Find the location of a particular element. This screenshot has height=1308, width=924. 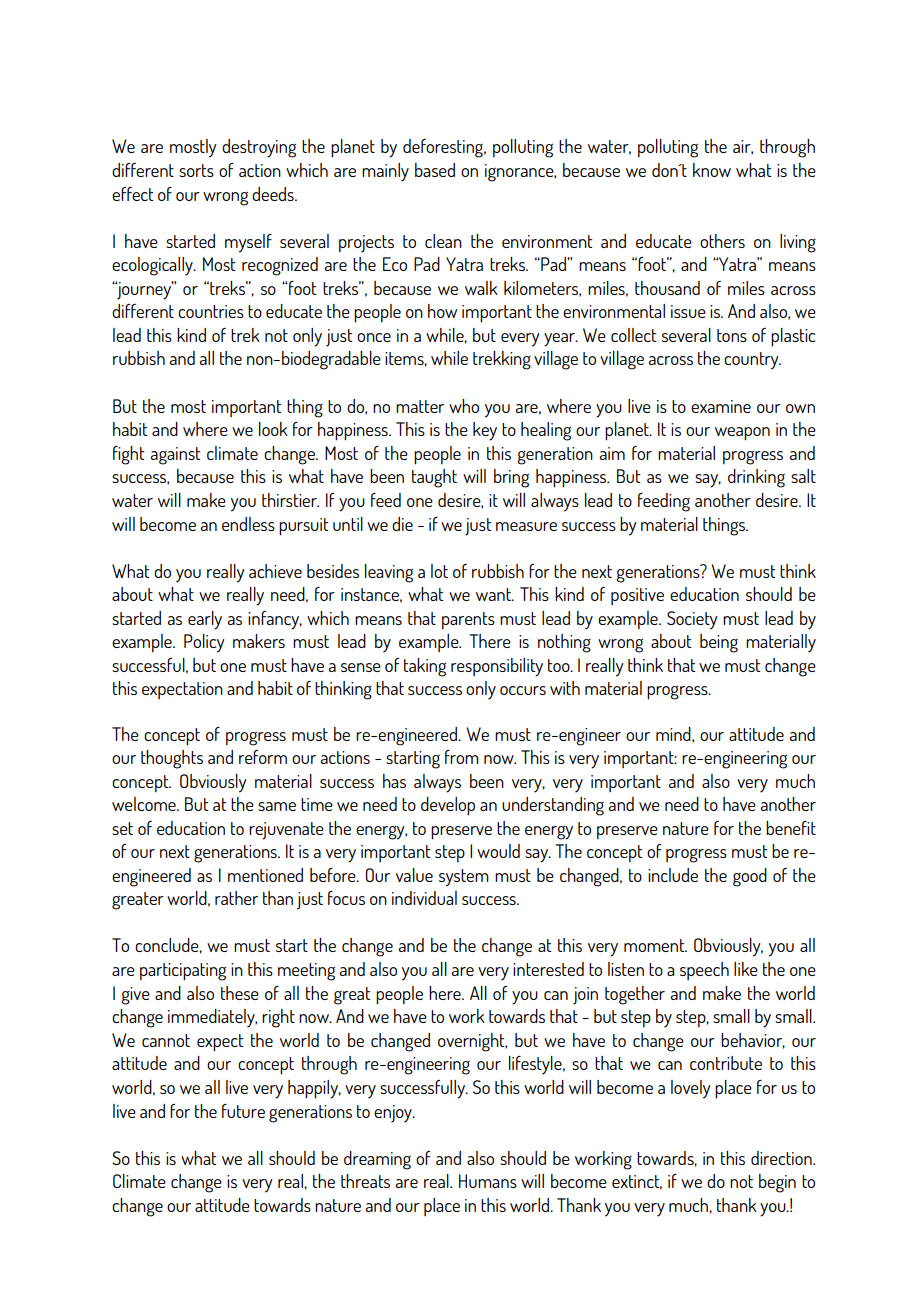

responsibility is located at coordinates (497, 667).
